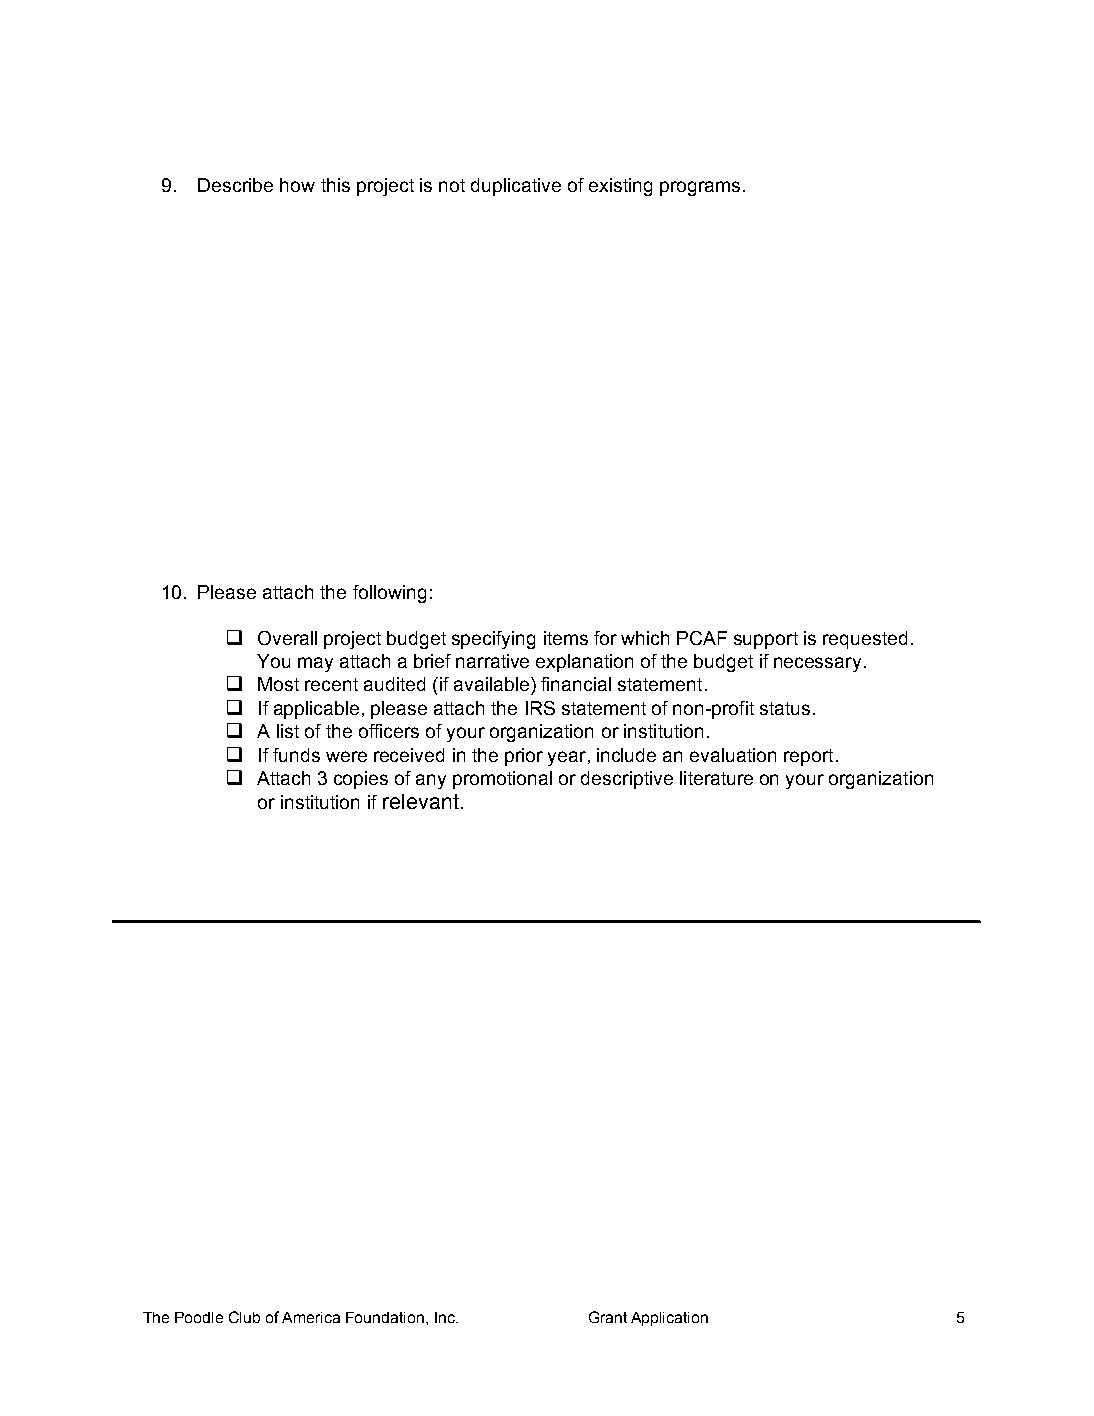 The width and height of the screenshot is (1094, 1416). I want to click on following, so click(389, 594).
